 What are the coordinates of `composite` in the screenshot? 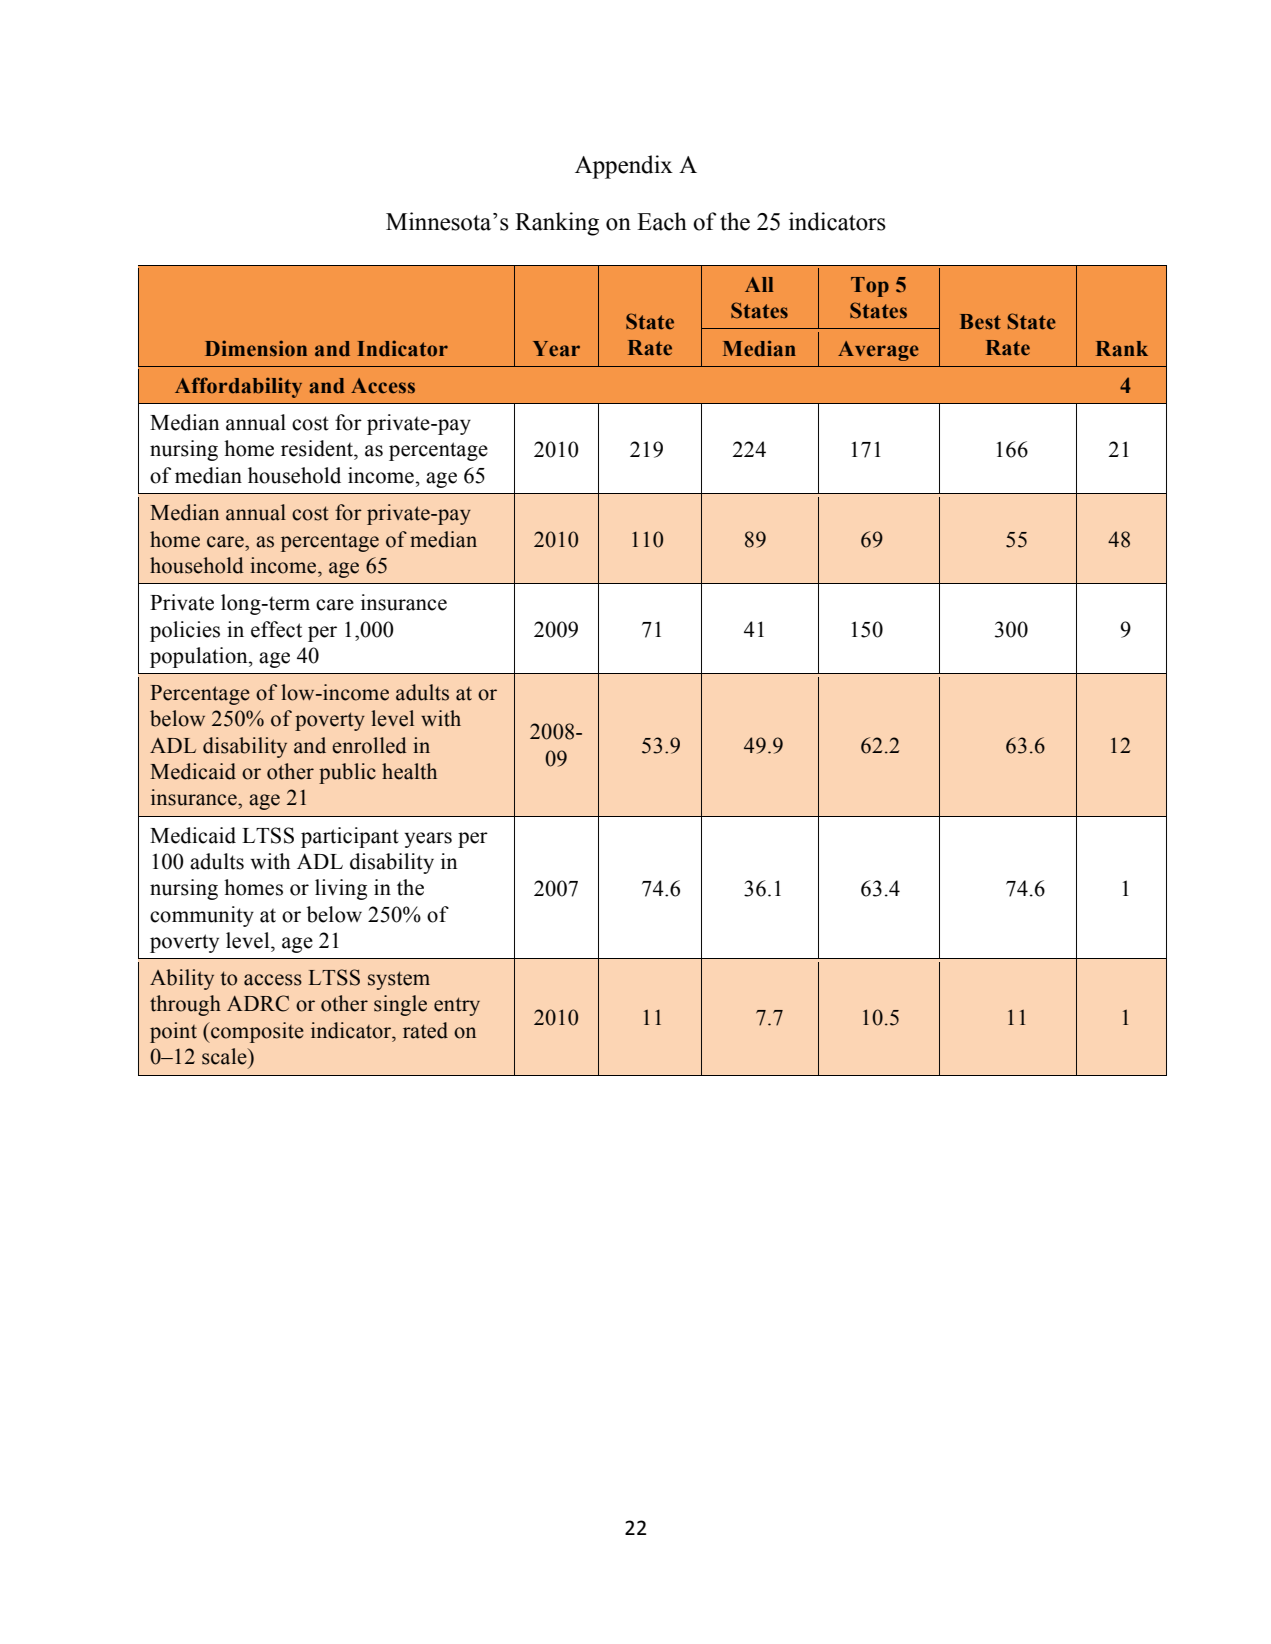 It's located at (256, 1032).
